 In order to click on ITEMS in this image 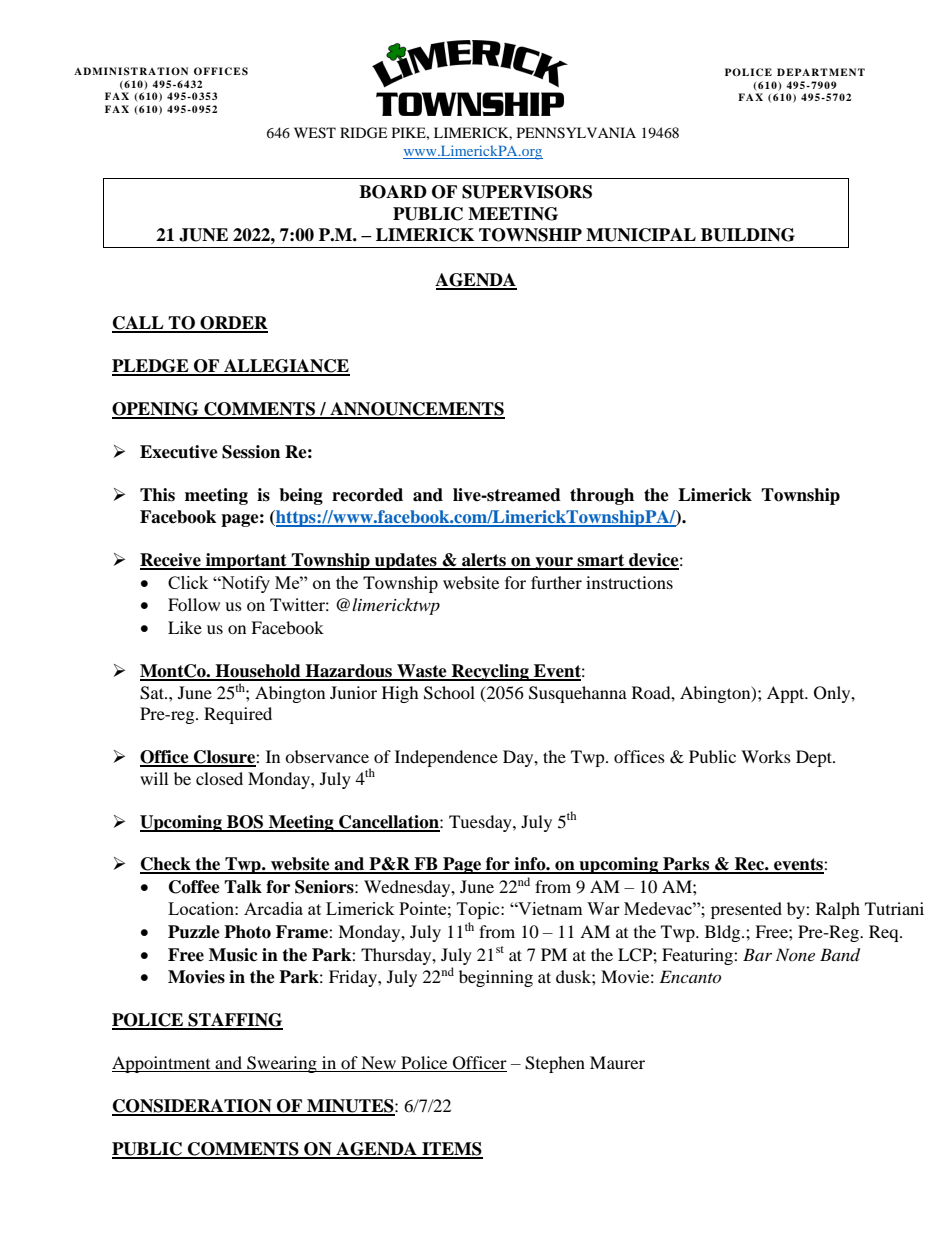, I will do `click(451, 1150)`.
